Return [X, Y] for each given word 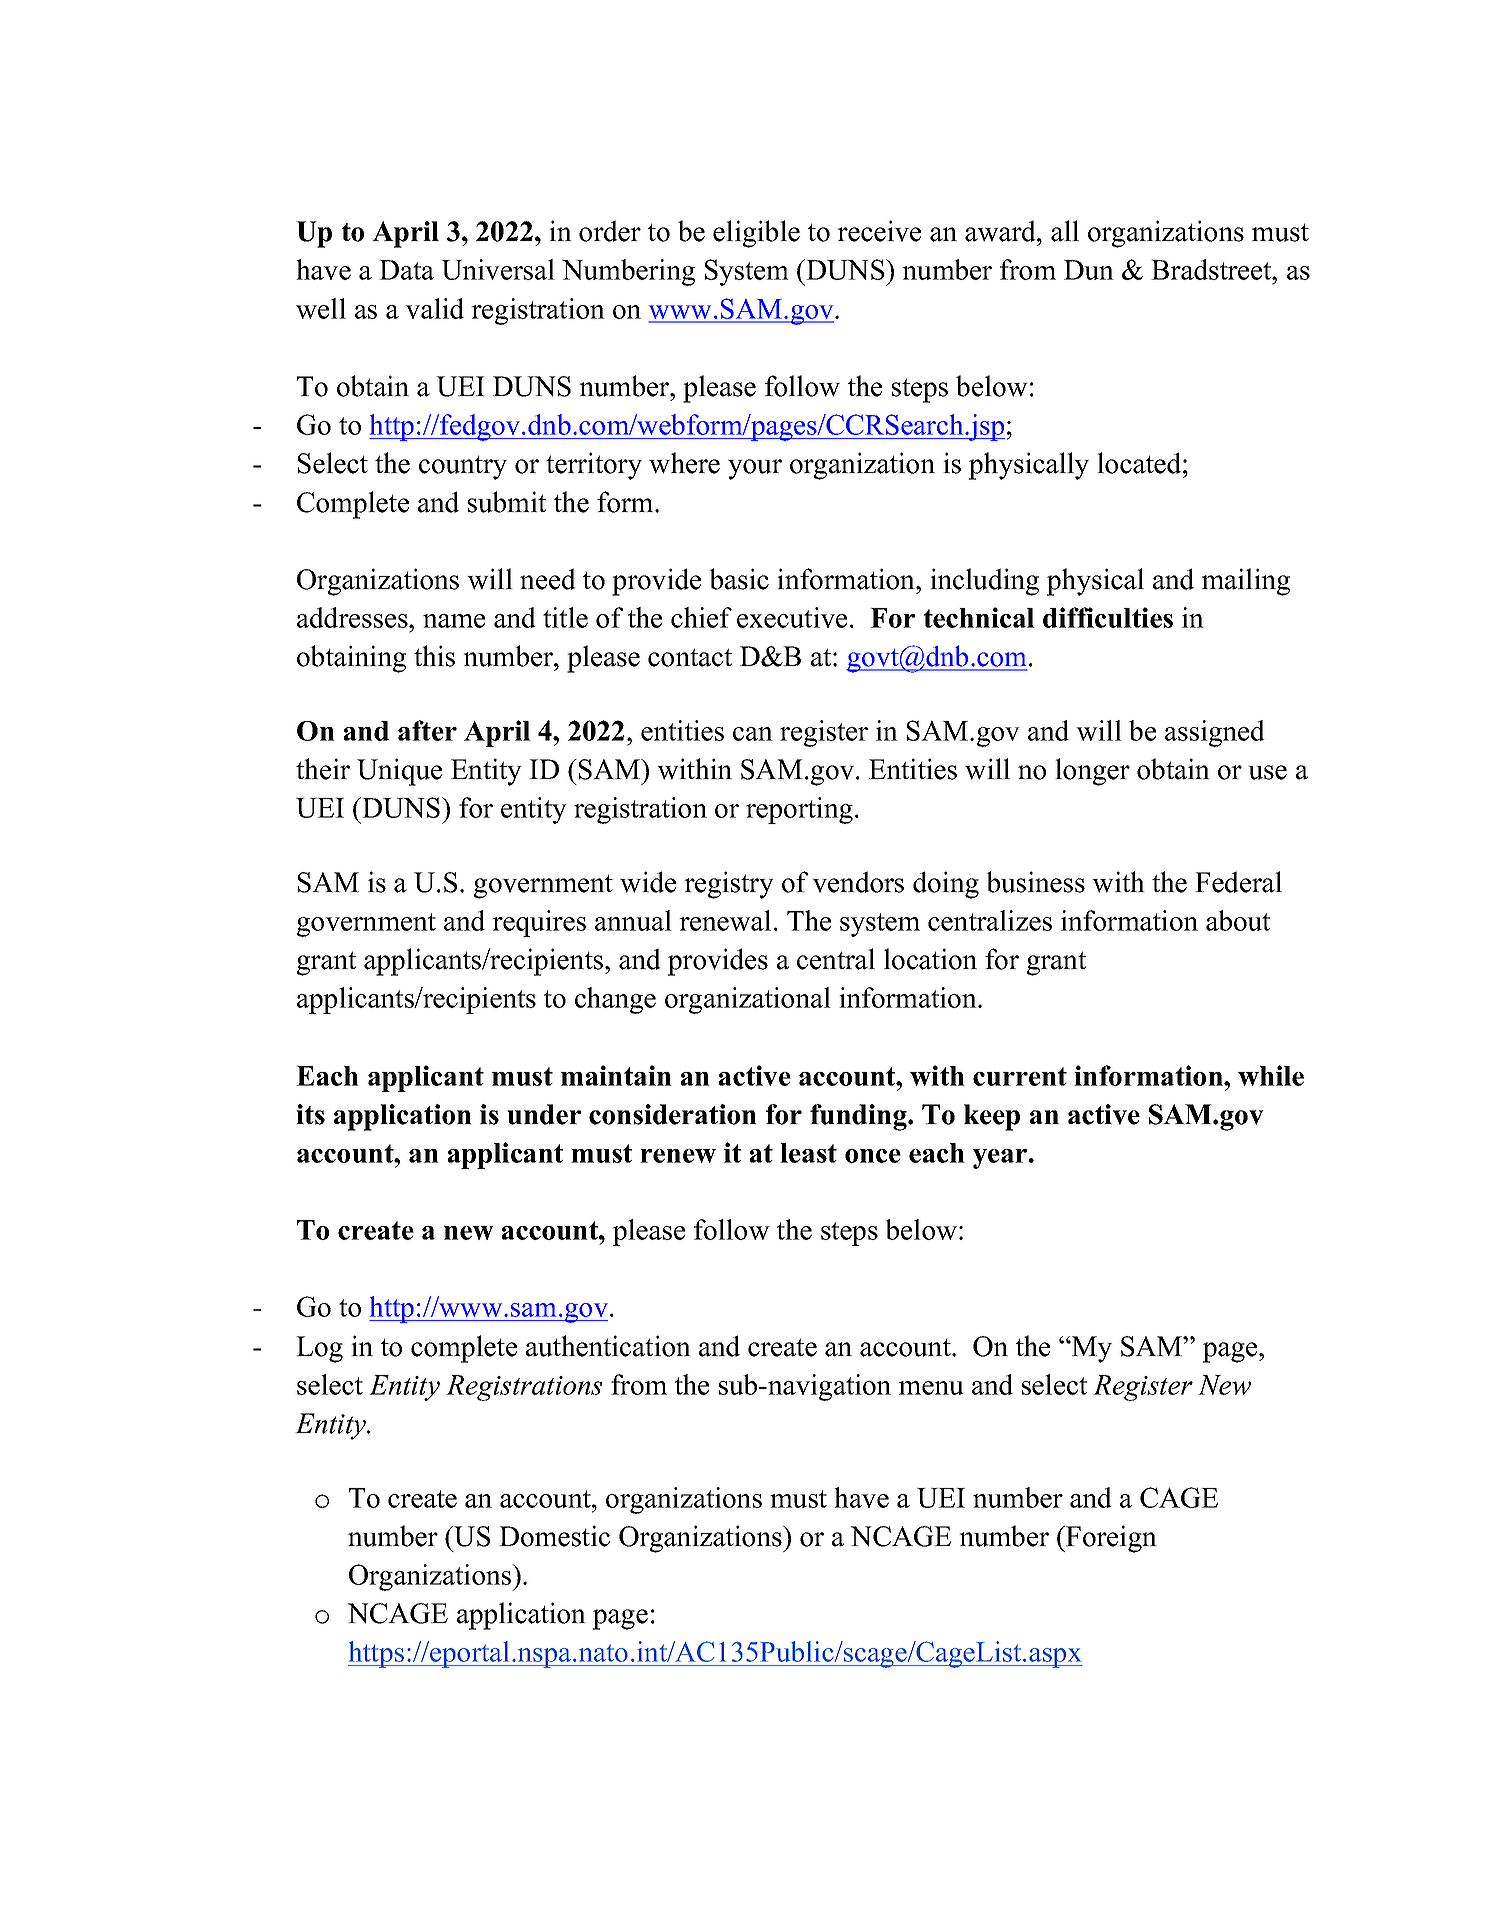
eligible [756, 234]
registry [729, 885]
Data [406, 270]
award [1001, 231]
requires [539, 923]
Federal [1238, 882]
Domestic [554, 1536]
